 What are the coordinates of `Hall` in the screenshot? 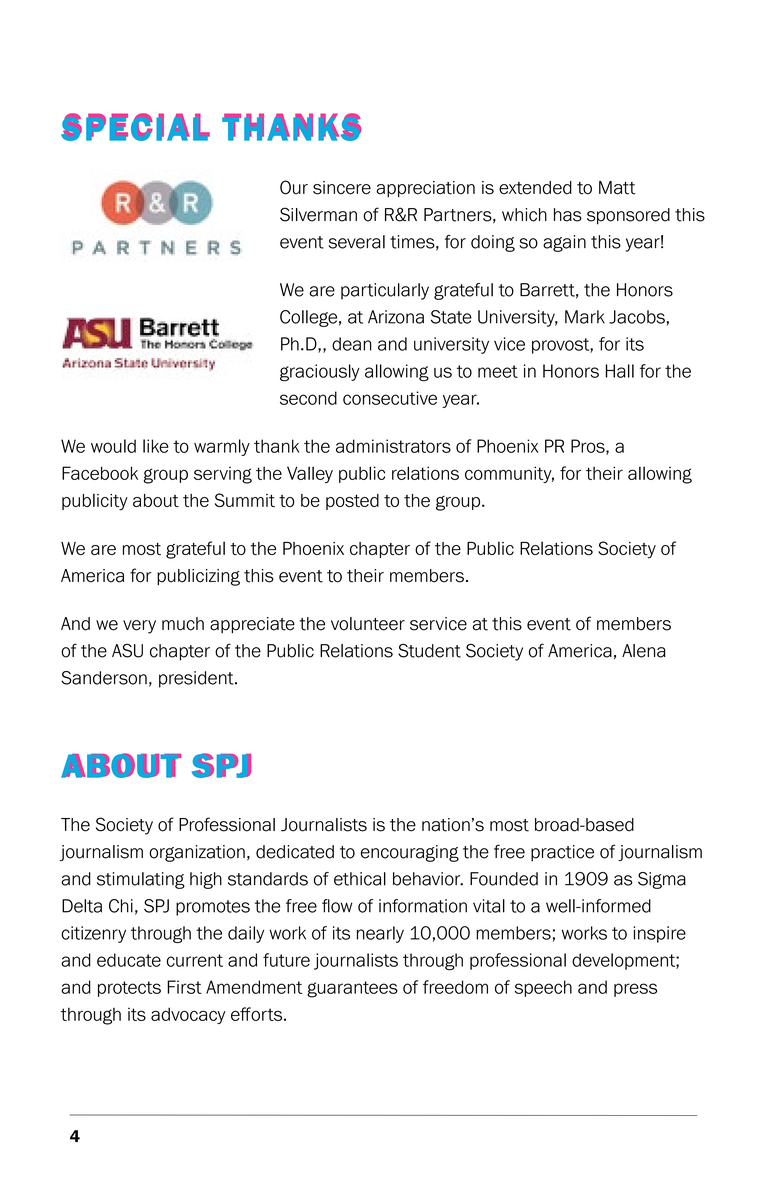 It's located at (620, 371).
